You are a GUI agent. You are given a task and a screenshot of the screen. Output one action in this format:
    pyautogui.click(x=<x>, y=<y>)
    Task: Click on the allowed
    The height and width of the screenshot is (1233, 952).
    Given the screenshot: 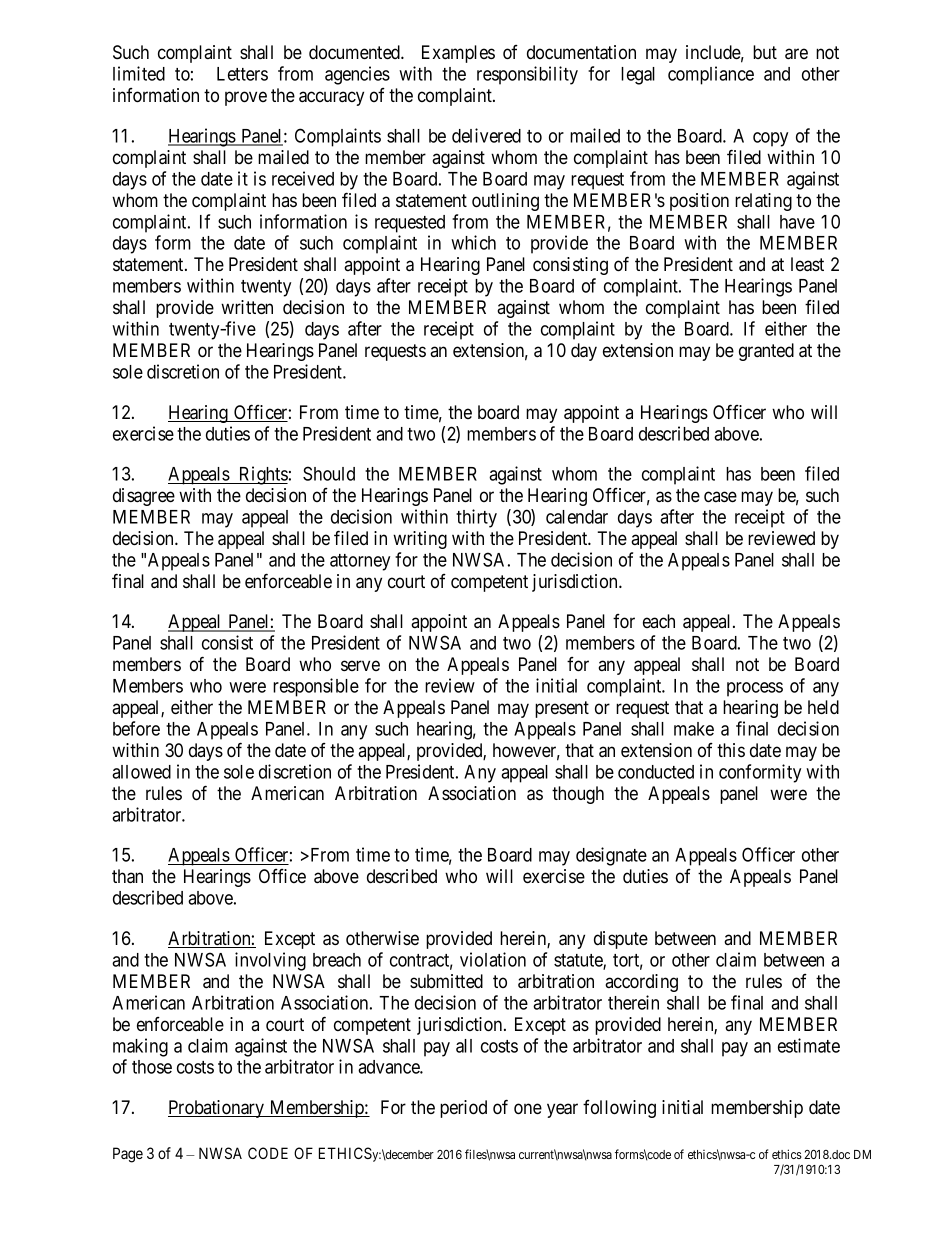 What is the action you would take?
    pyautogui.click(x=141, y=772)
